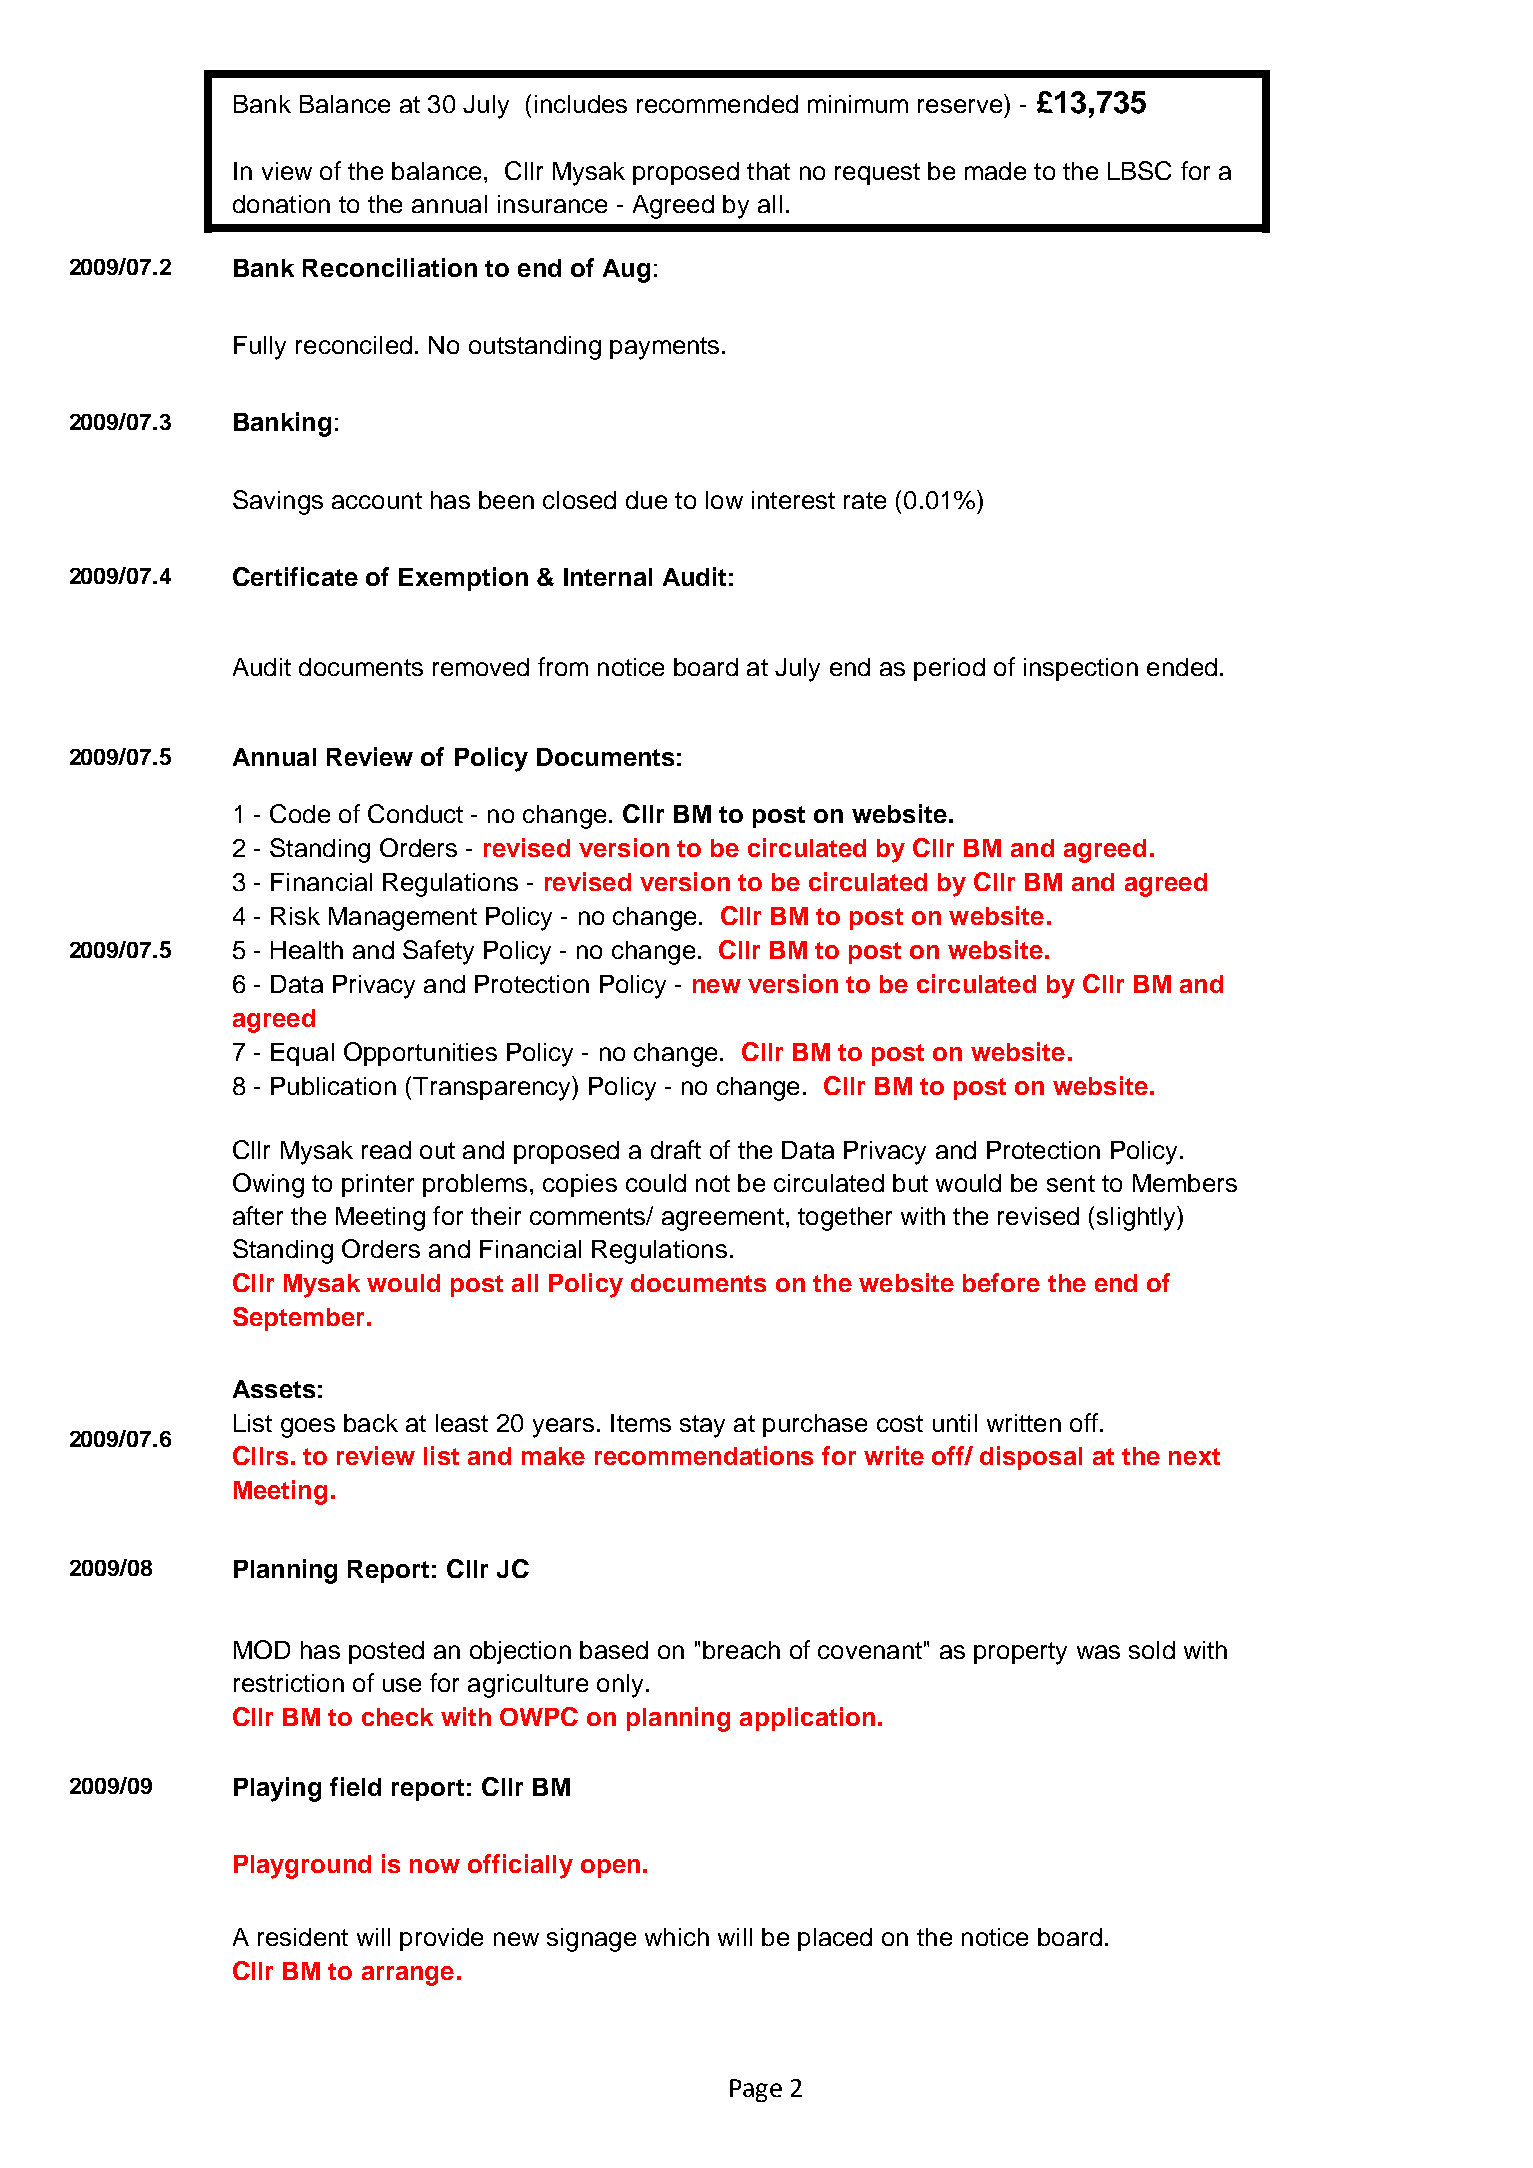 The height and width of the document is (2168, 1533). Describe the element at coordinates (281, 204) in the document. I see `donation` at that location.
